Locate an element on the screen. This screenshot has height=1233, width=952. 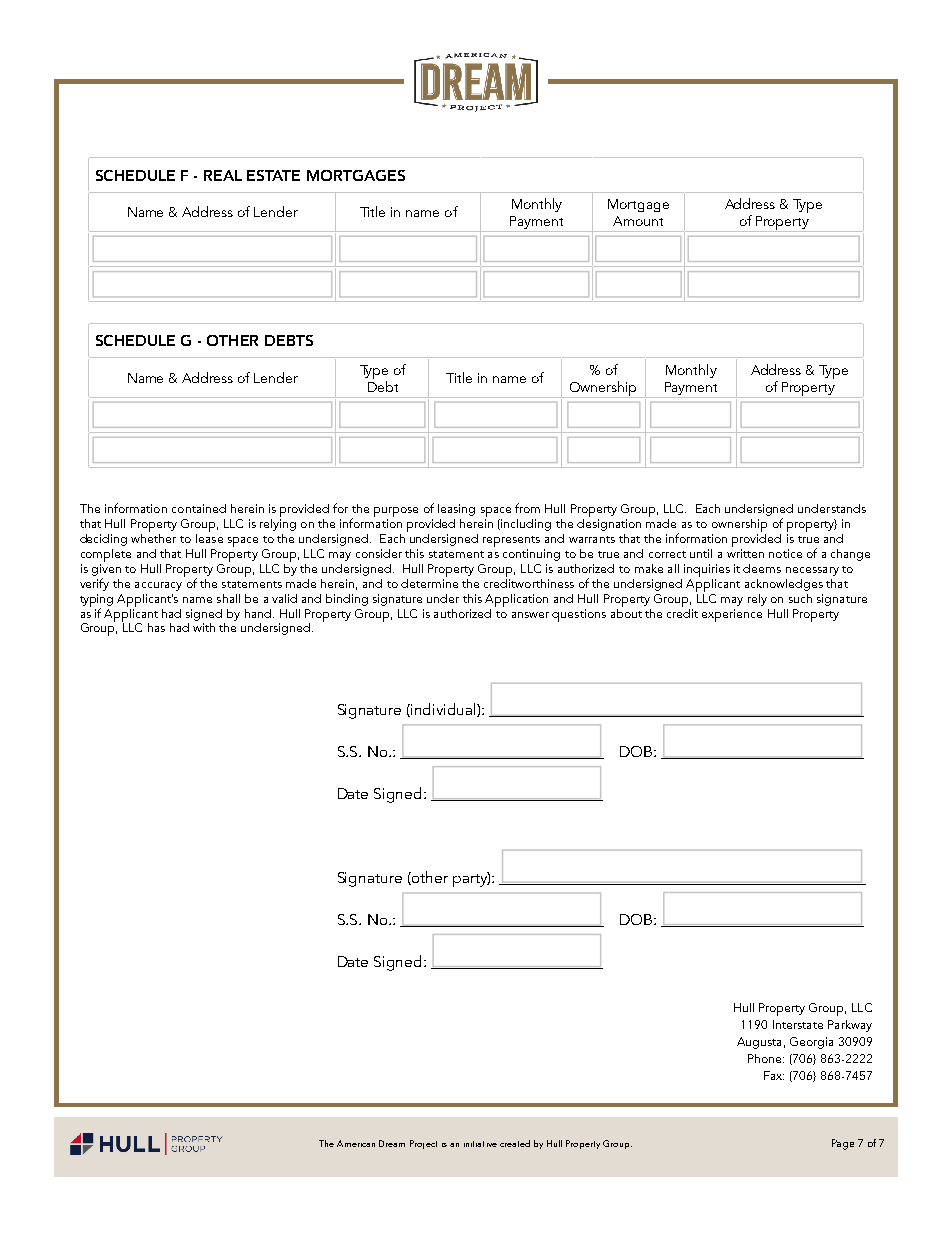
Augusta is located at coordinates (759, 1043).
